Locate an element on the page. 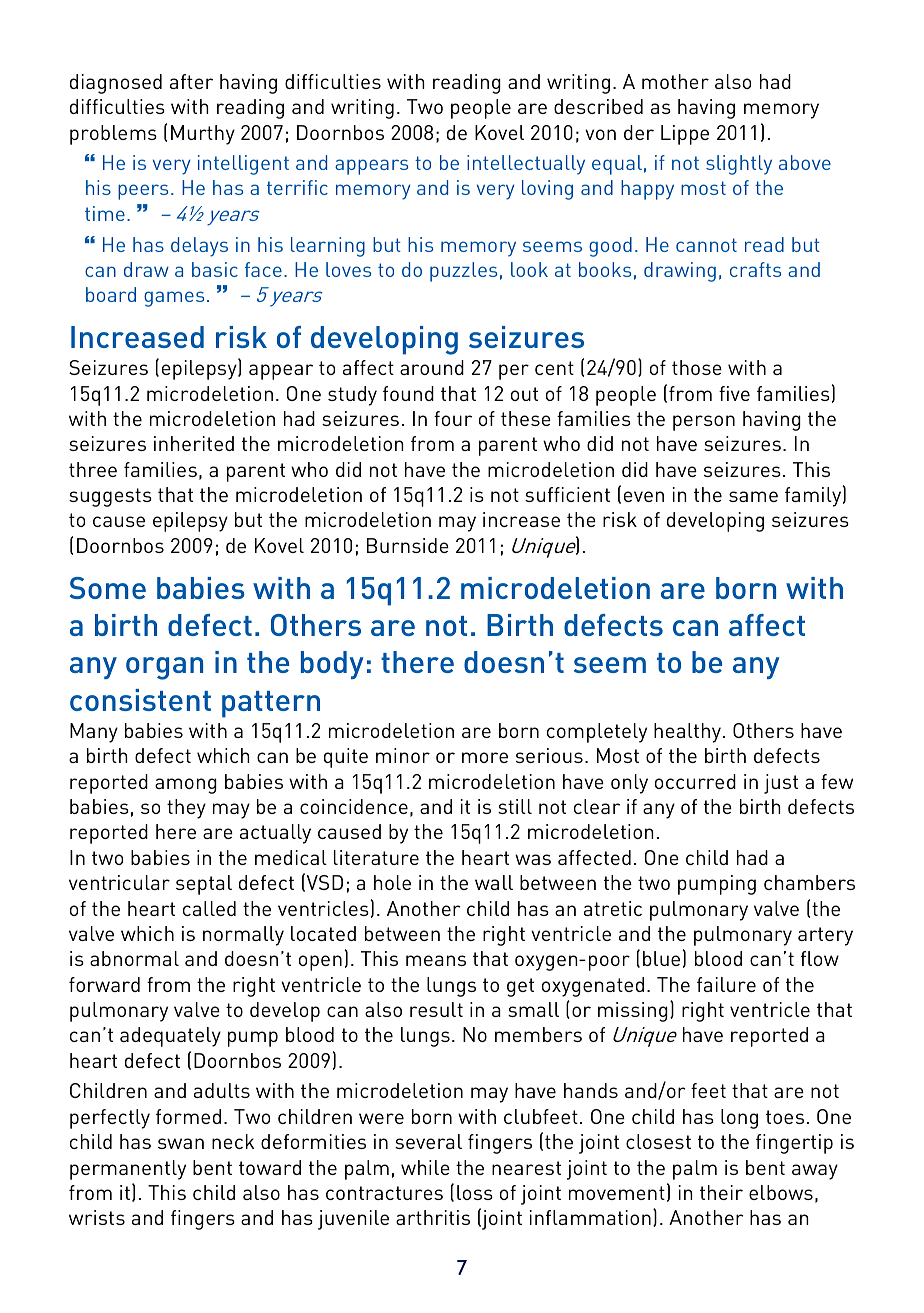 This document has height=1313, width=924. body is located at coordinates (332, 665).
